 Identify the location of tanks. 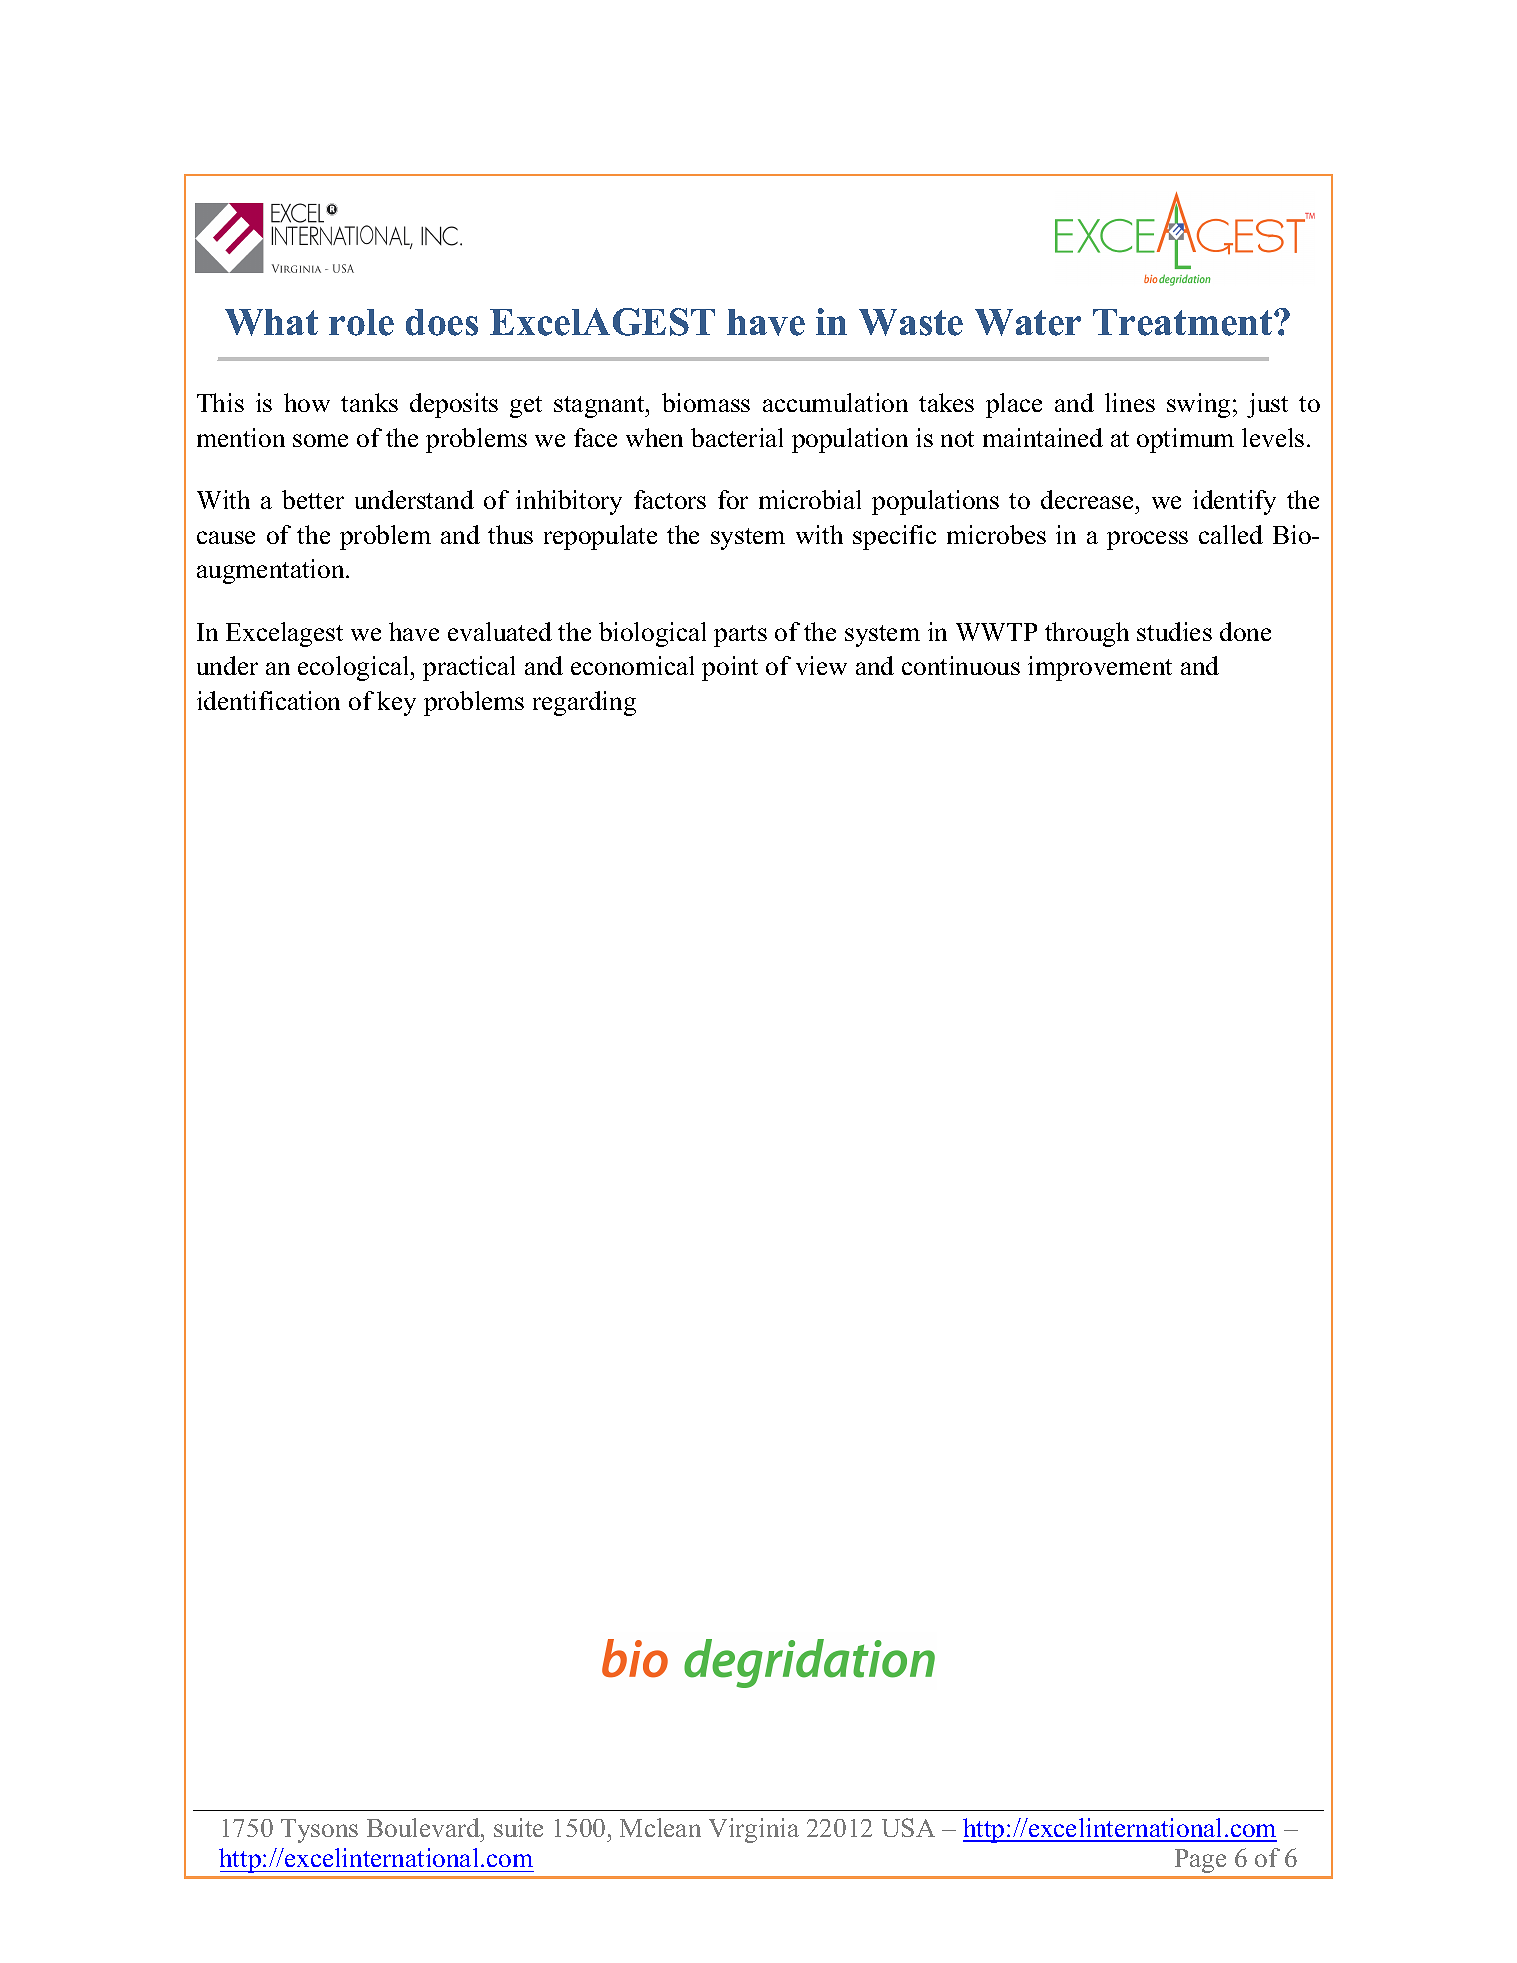
(369, 402).
